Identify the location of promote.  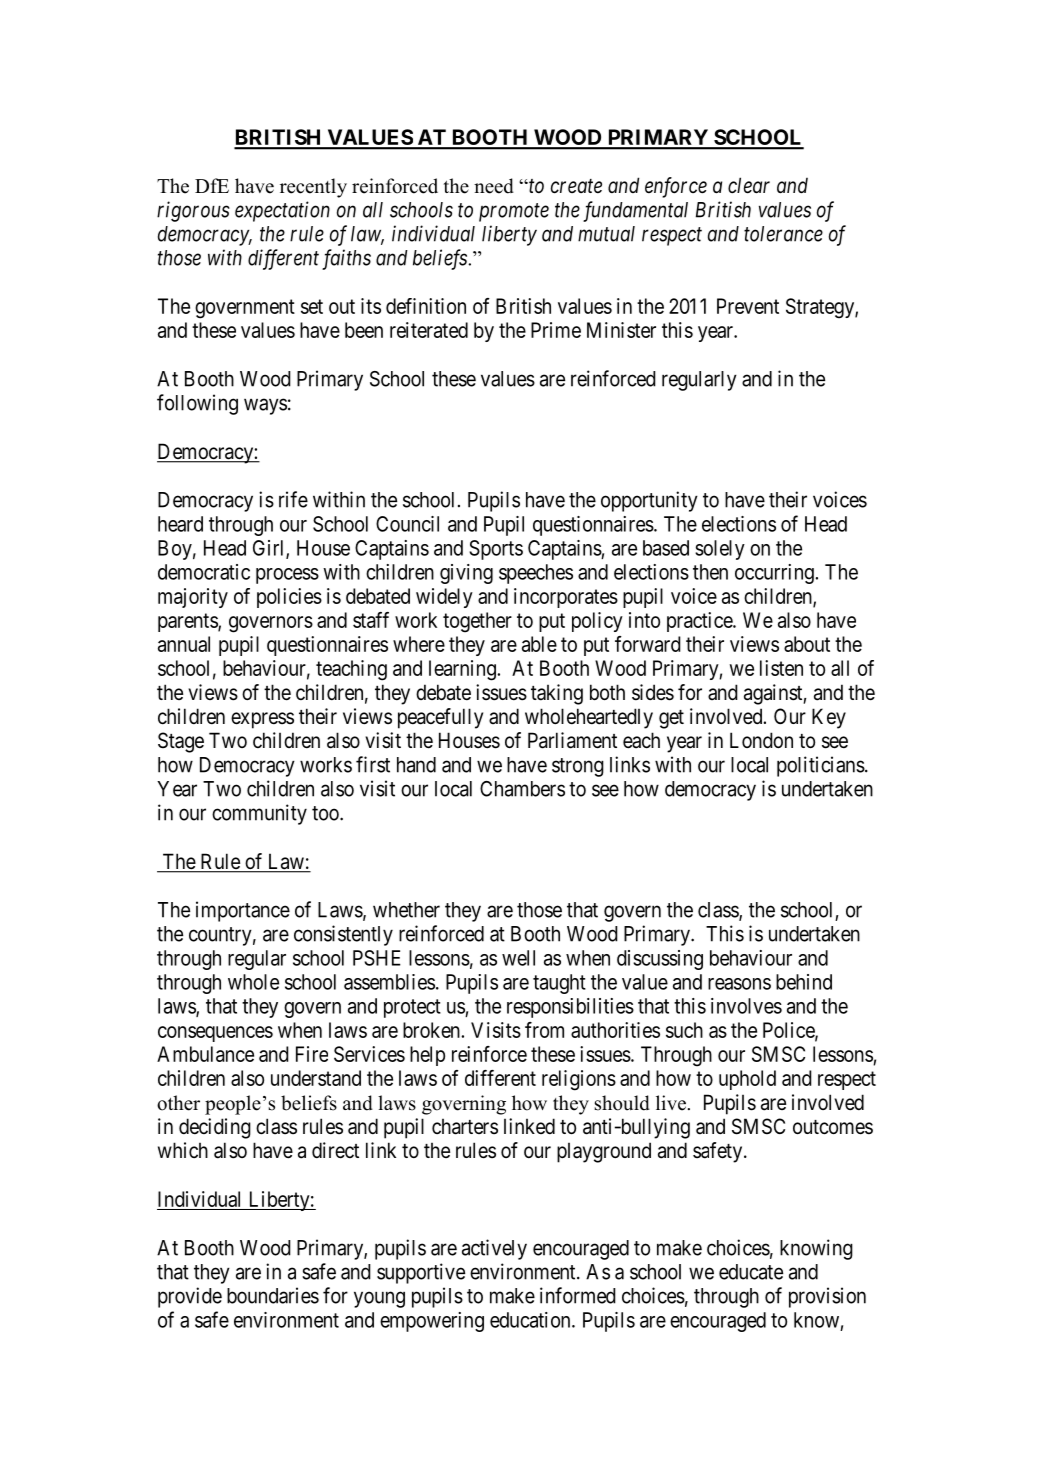
(514, 212).
